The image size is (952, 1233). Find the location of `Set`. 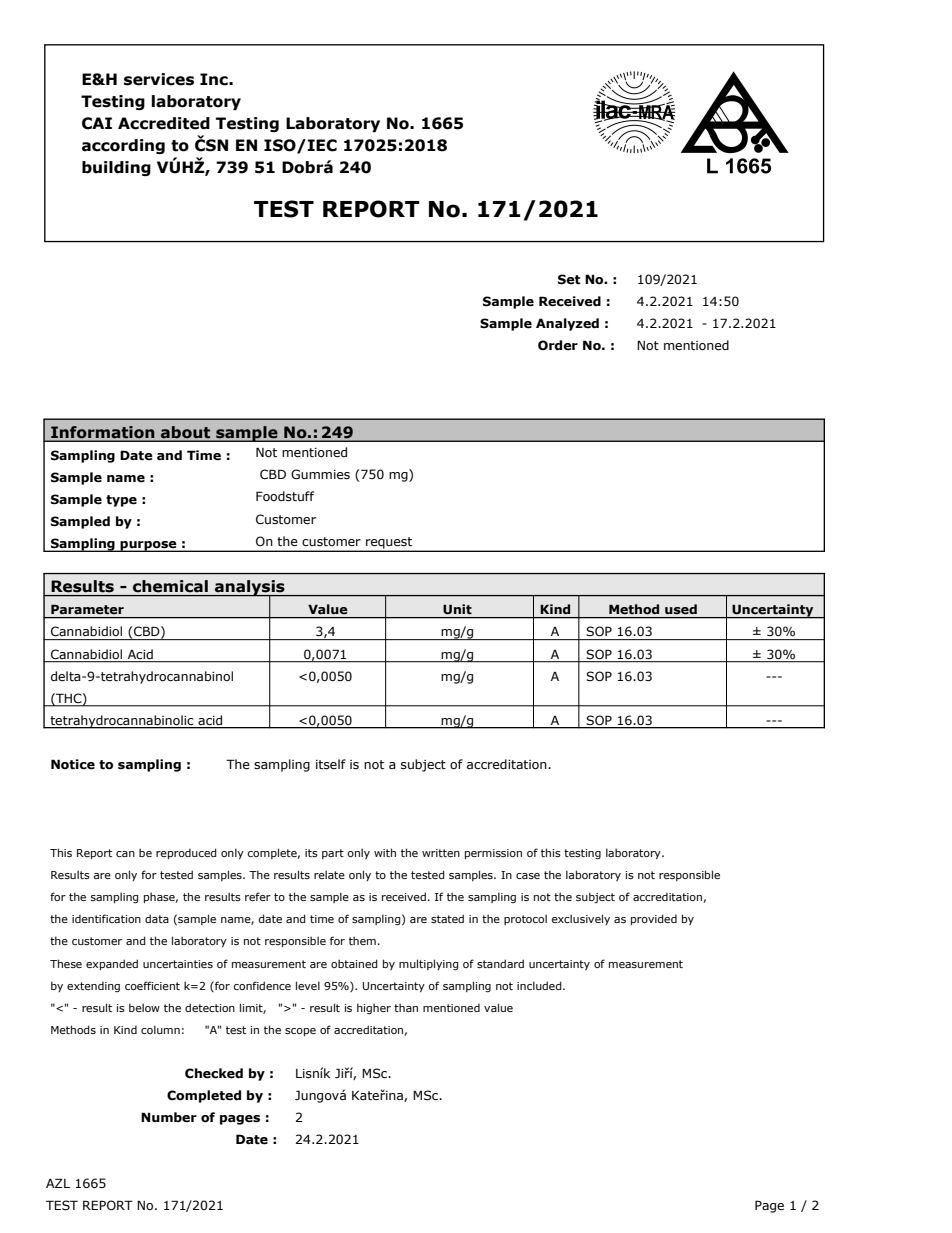

Set is located at coordinates (569, 279).
